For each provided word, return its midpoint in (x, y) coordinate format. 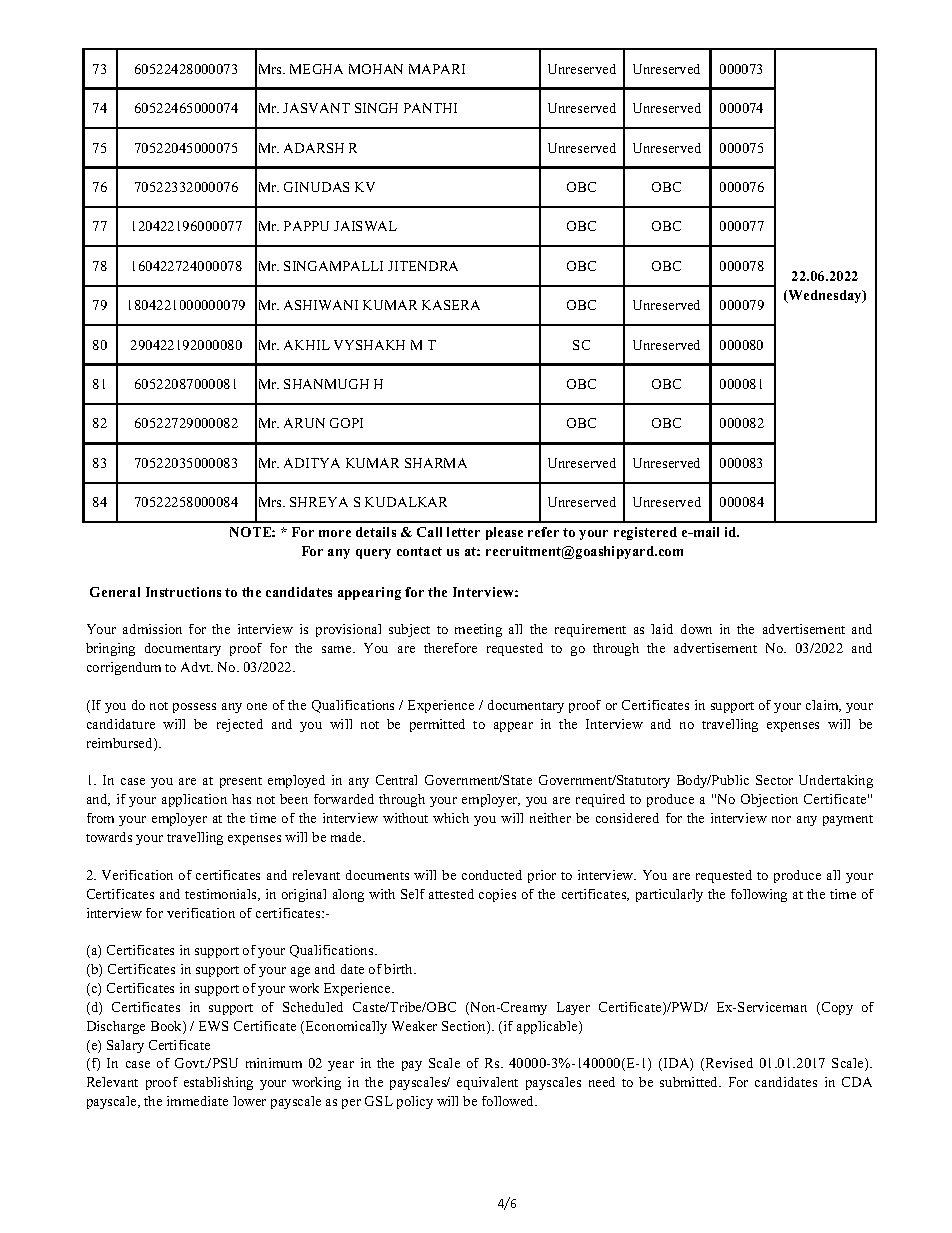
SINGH (376, 108)
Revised (728, 1064)
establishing (218, 1083)
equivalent (487, 1083)
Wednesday (825, 296)
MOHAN (376, 69)
